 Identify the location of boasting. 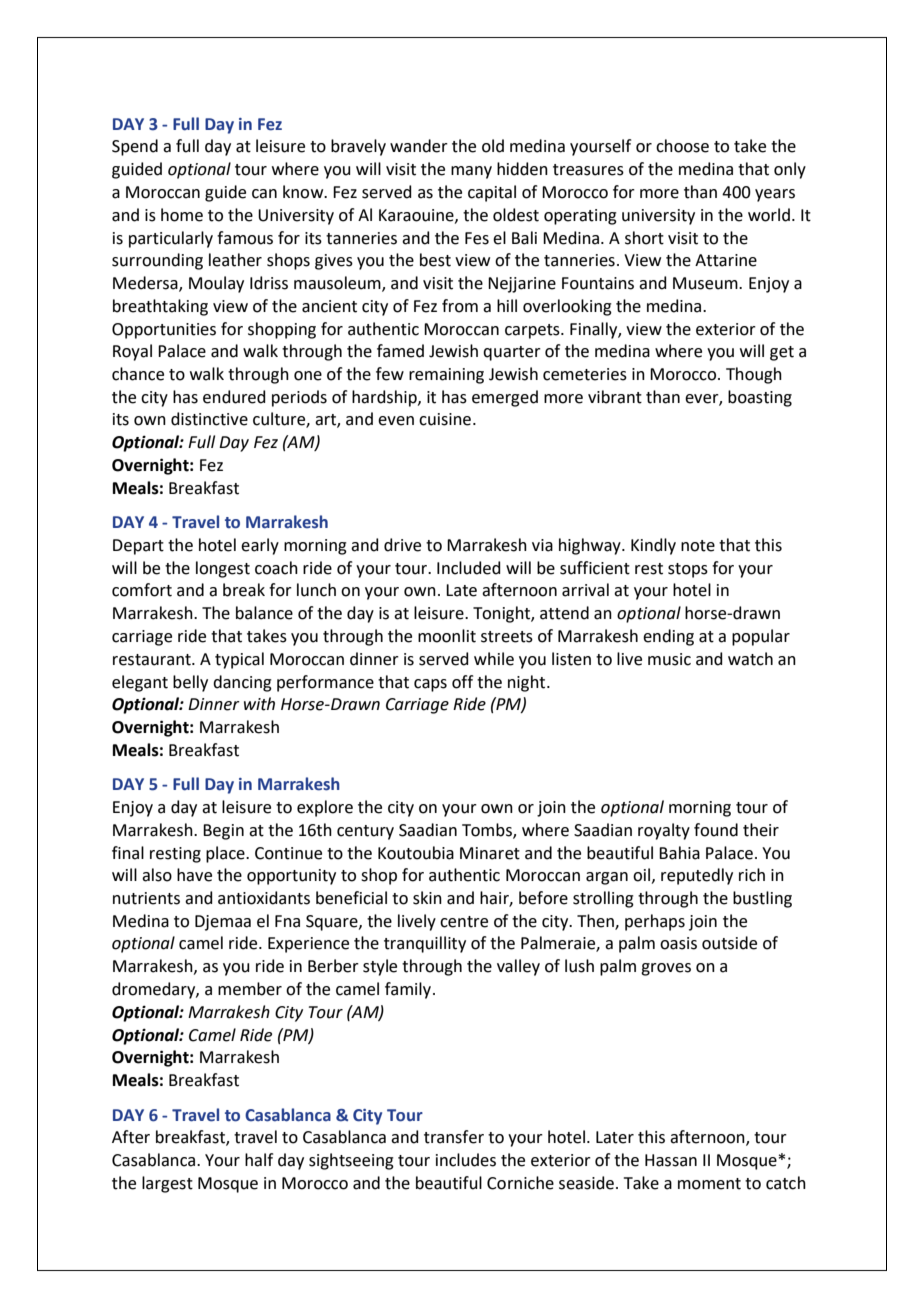
(760, 398).
